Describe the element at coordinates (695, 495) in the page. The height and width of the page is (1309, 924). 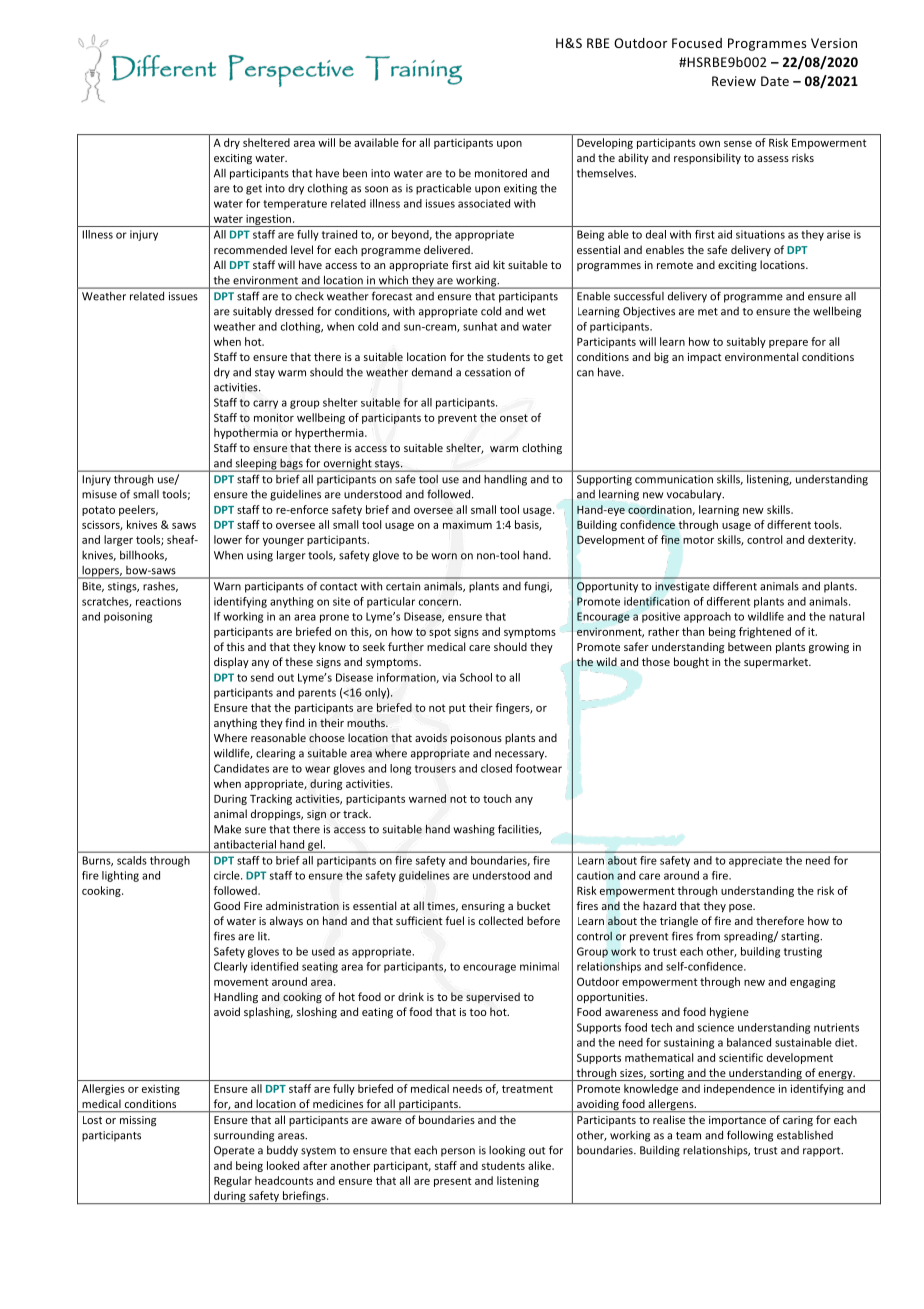
I see `vocabulary` at that location.
